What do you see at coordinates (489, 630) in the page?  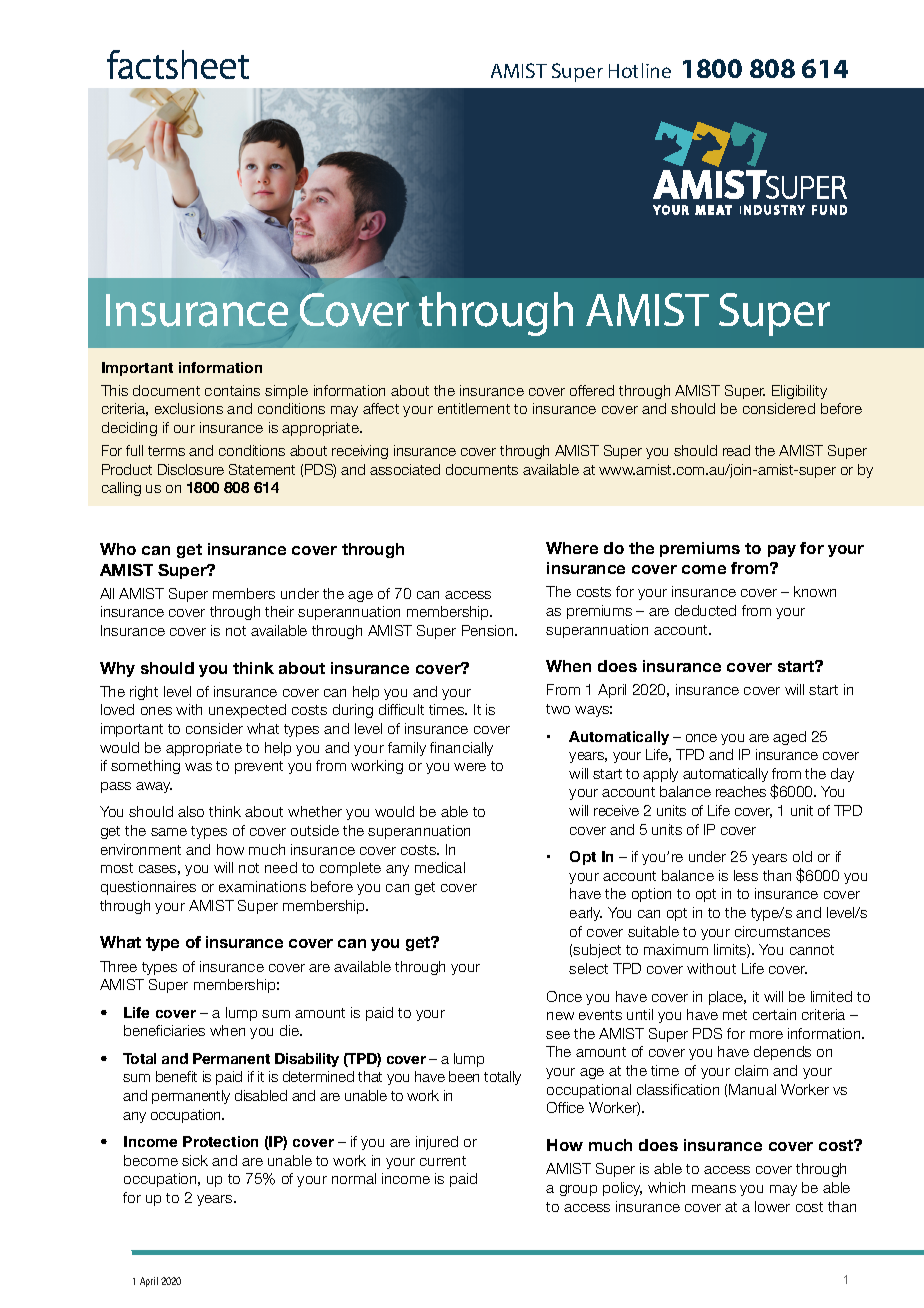 I see `Pension` at bounding box center [489, 630].
